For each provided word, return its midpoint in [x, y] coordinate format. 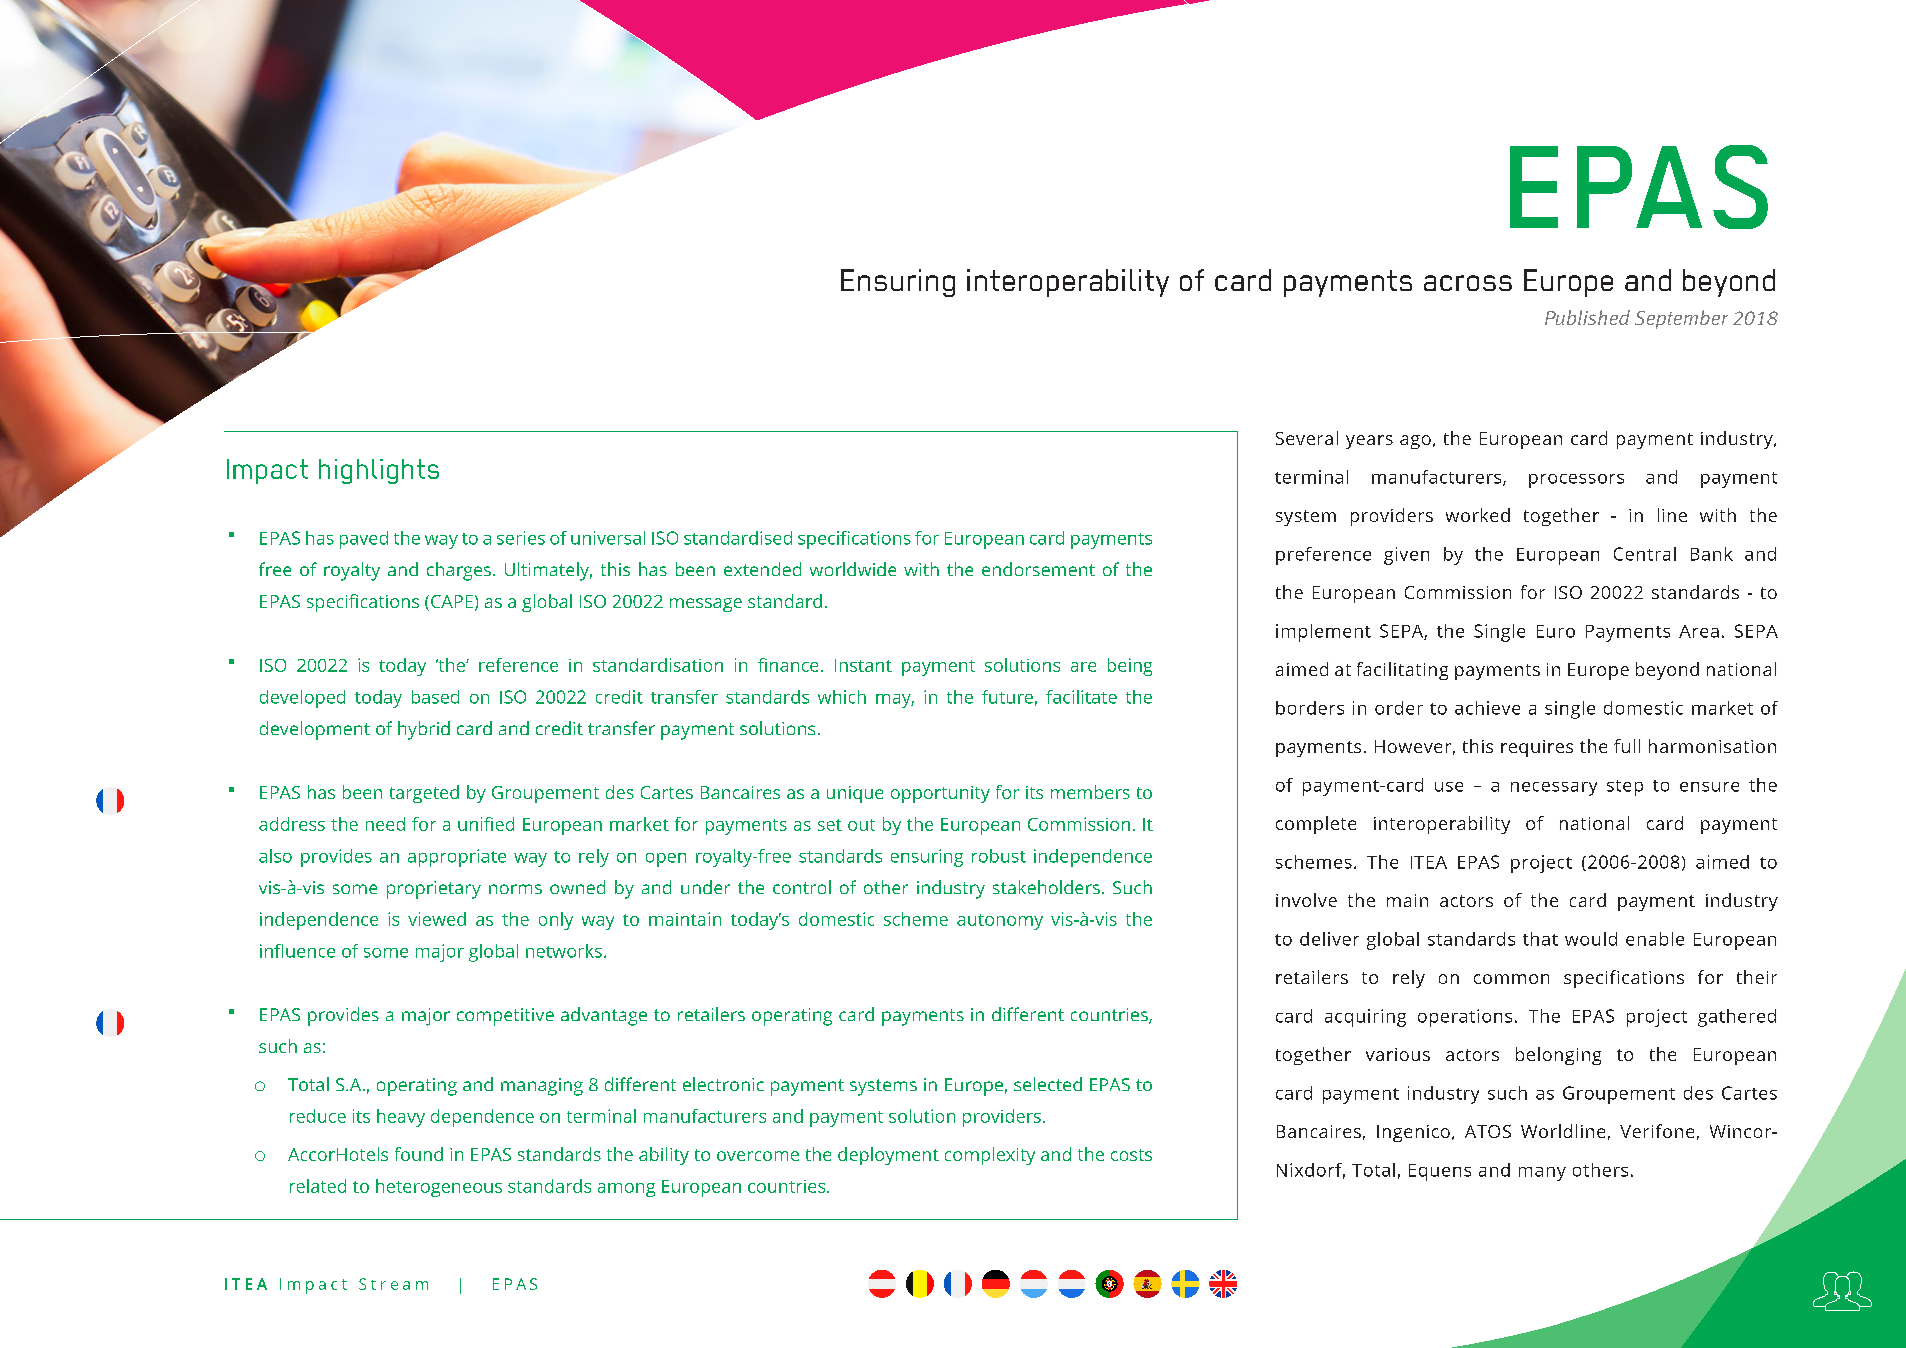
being [1130, 667]
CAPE [452, 601]
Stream [393, 1284]
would [1591, 939]
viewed [437, 919]
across [1468, 283]
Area [1699, 631]
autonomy [1000, 922]
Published [1587, 317]
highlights [379, 471]
